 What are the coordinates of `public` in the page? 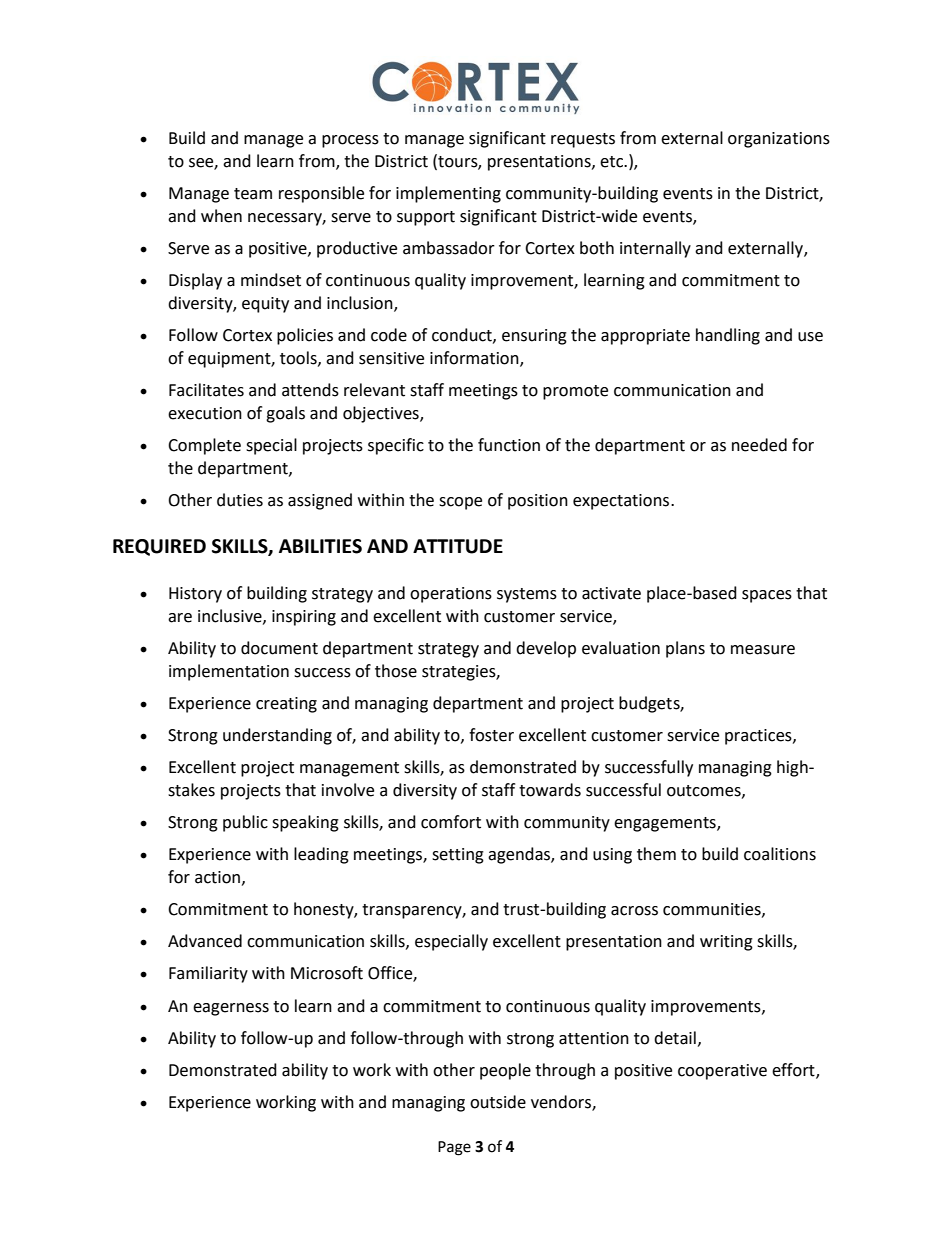 It's located at (245, 823).
